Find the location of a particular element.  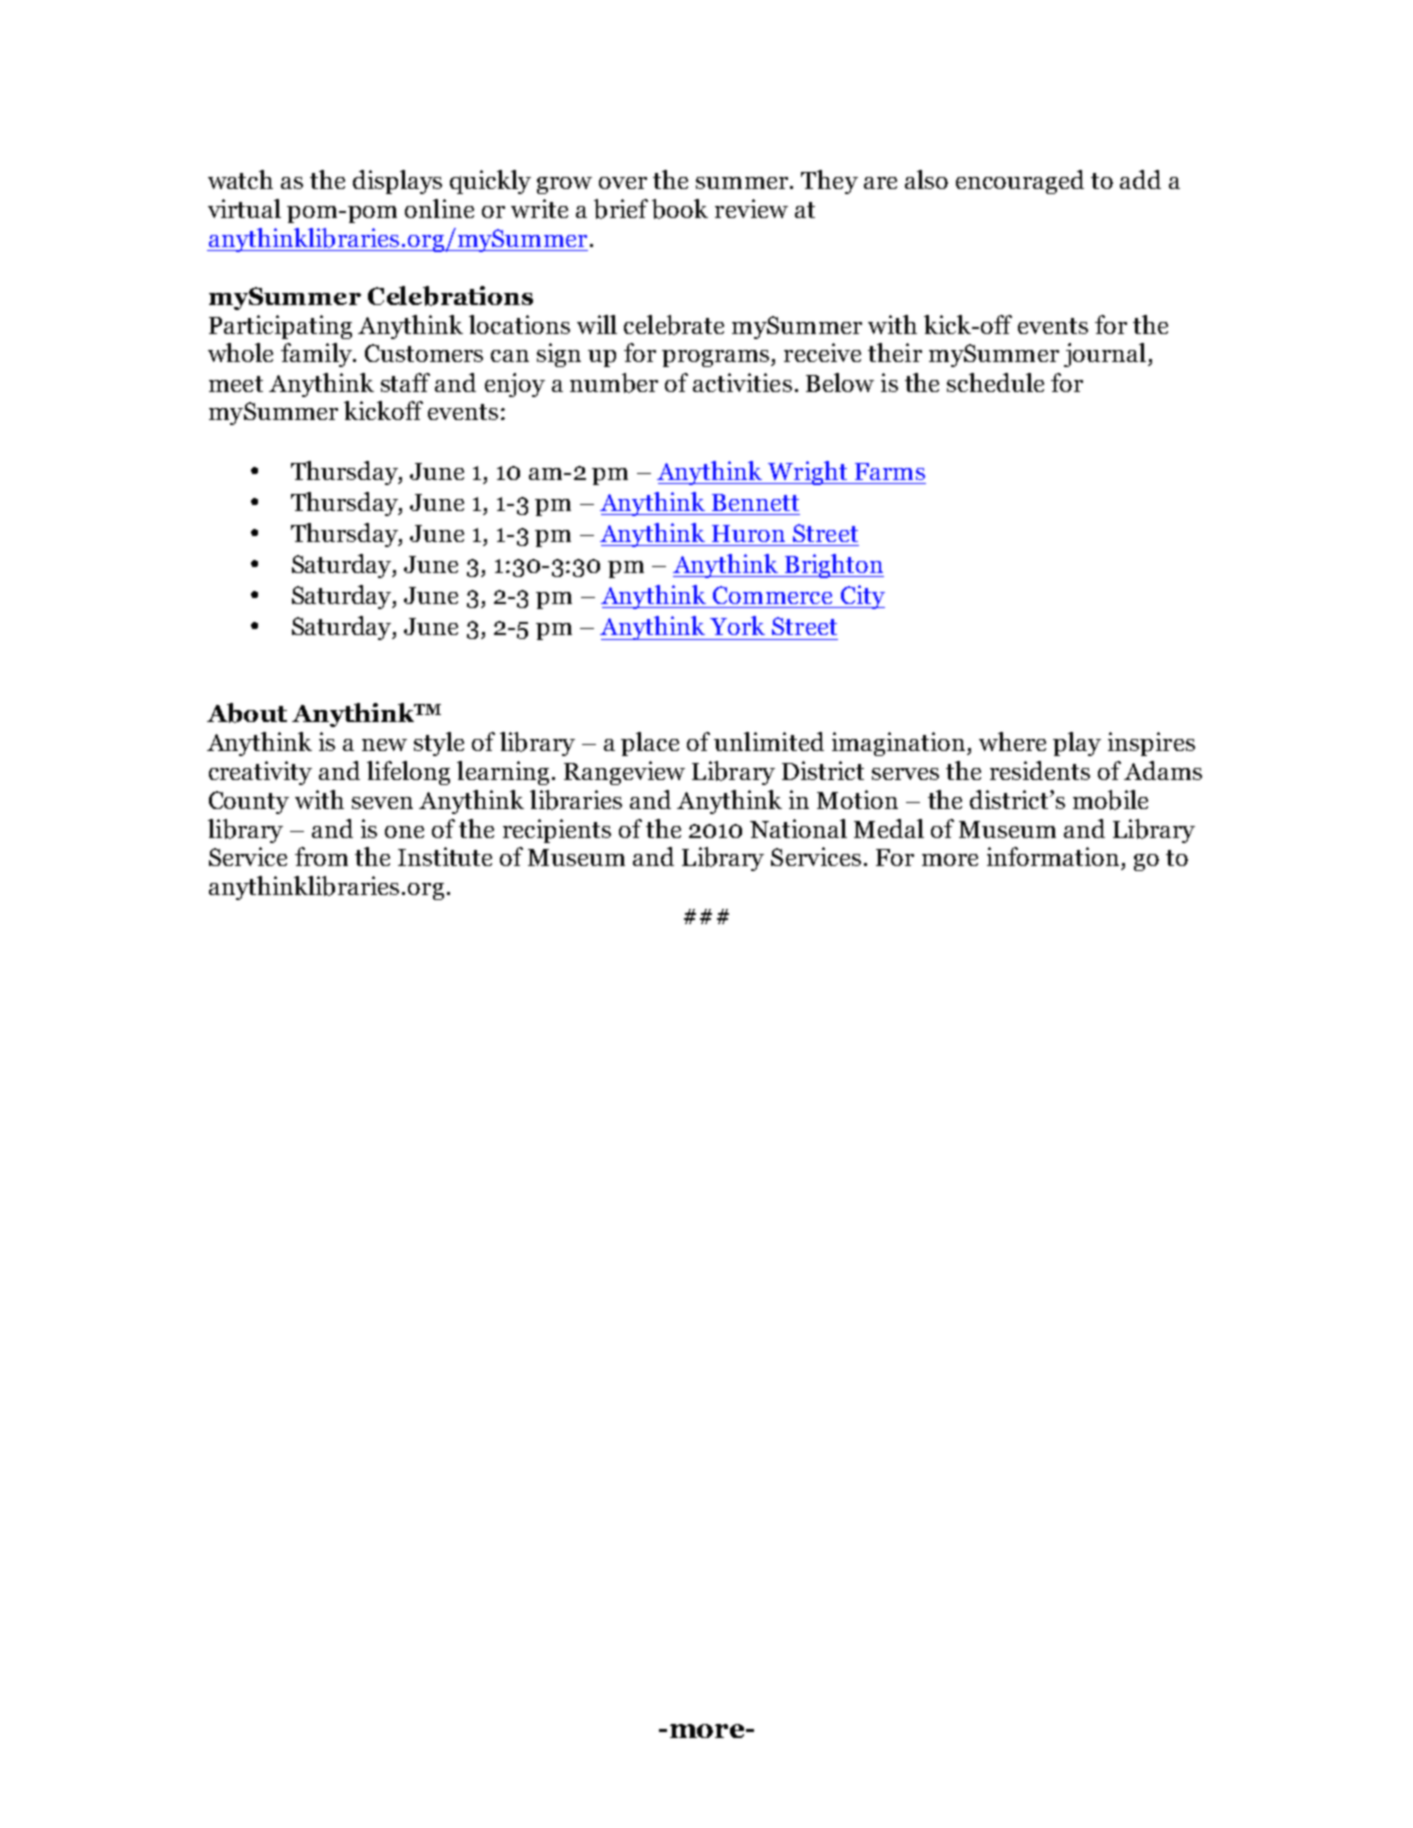

About is located at coordinates (247, 713).
